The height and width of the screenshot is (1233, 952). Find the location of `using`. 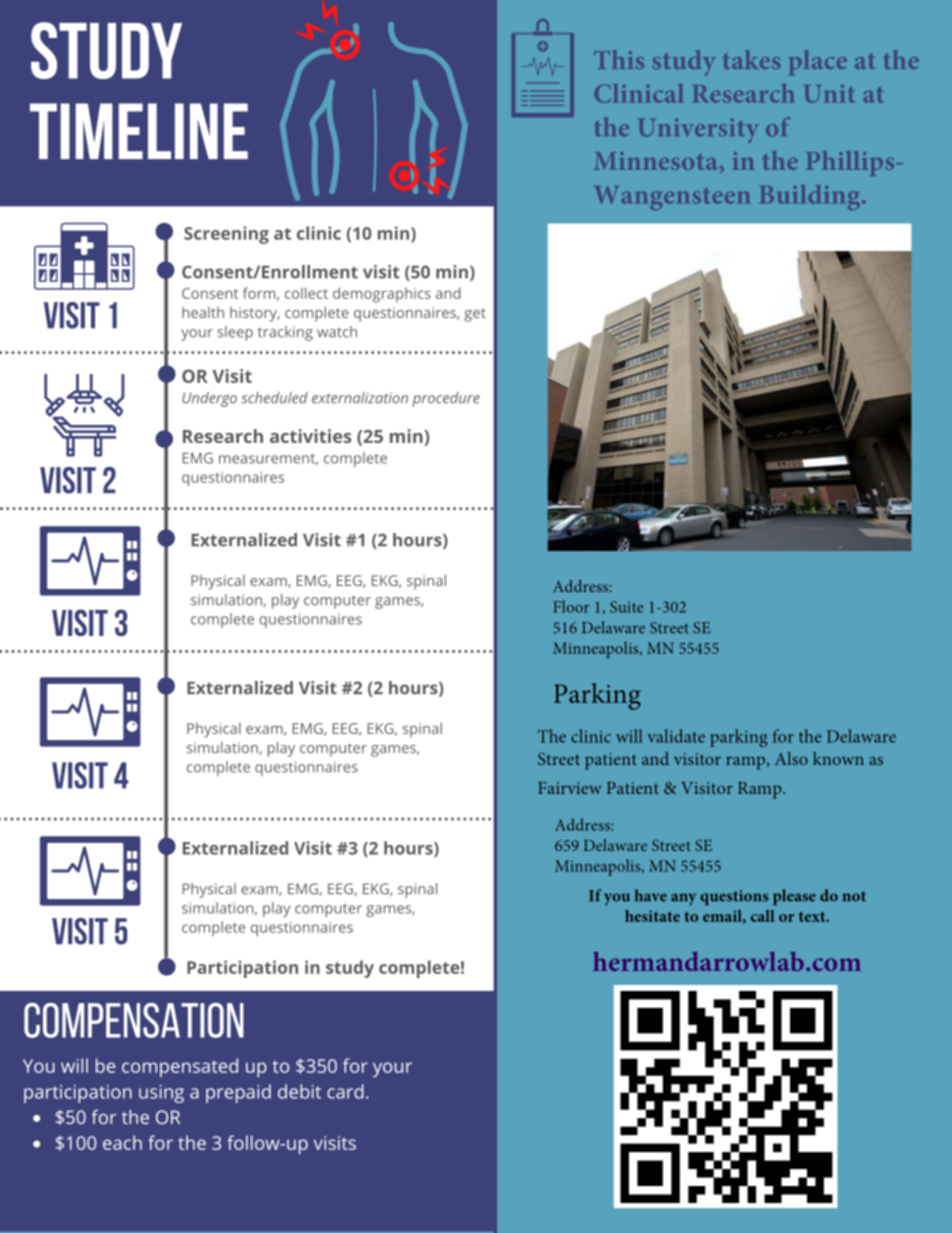

using is located at coordinates (161, 1094).
